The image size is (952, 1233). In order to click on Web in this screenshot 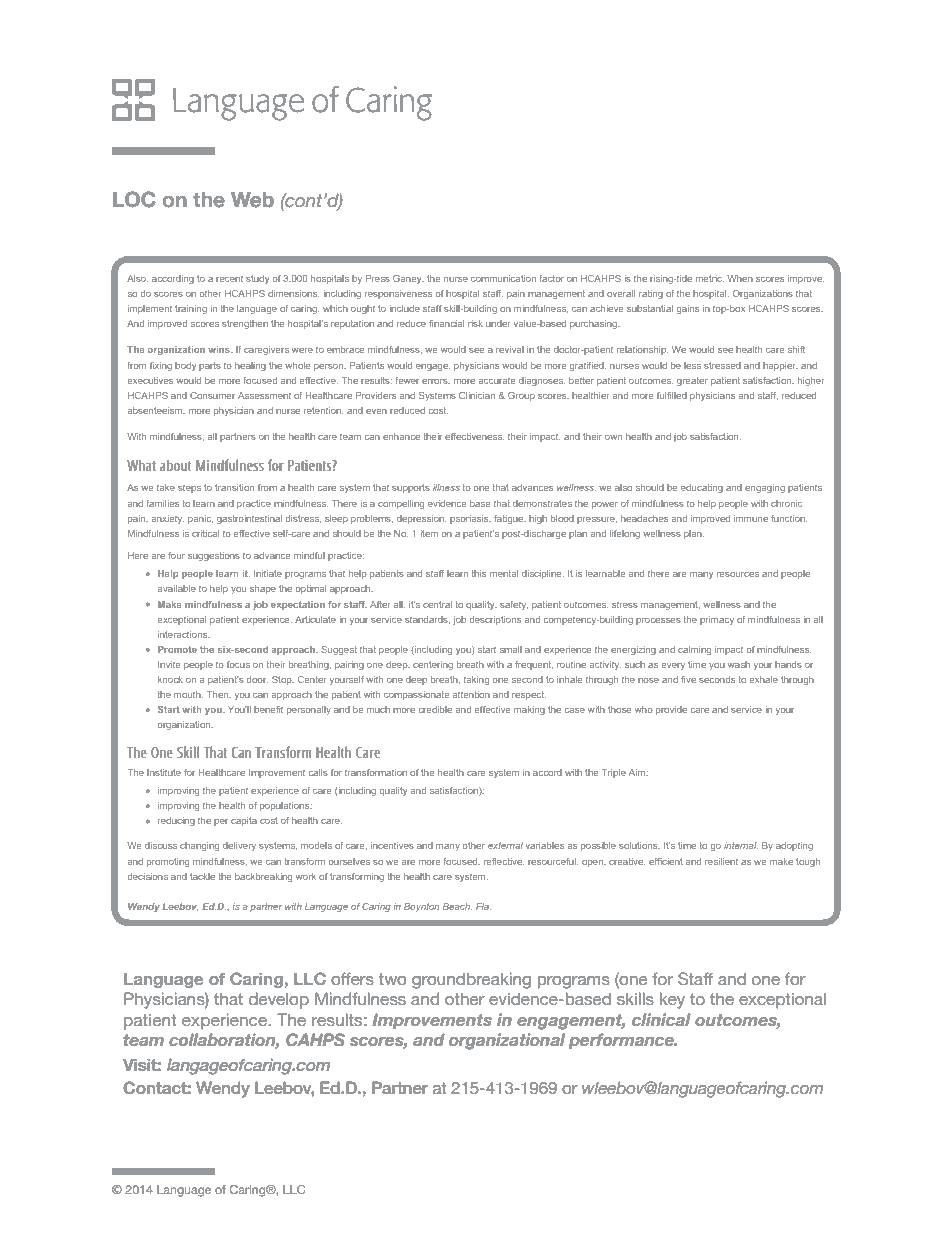, I will do `click(252, 200)`.
